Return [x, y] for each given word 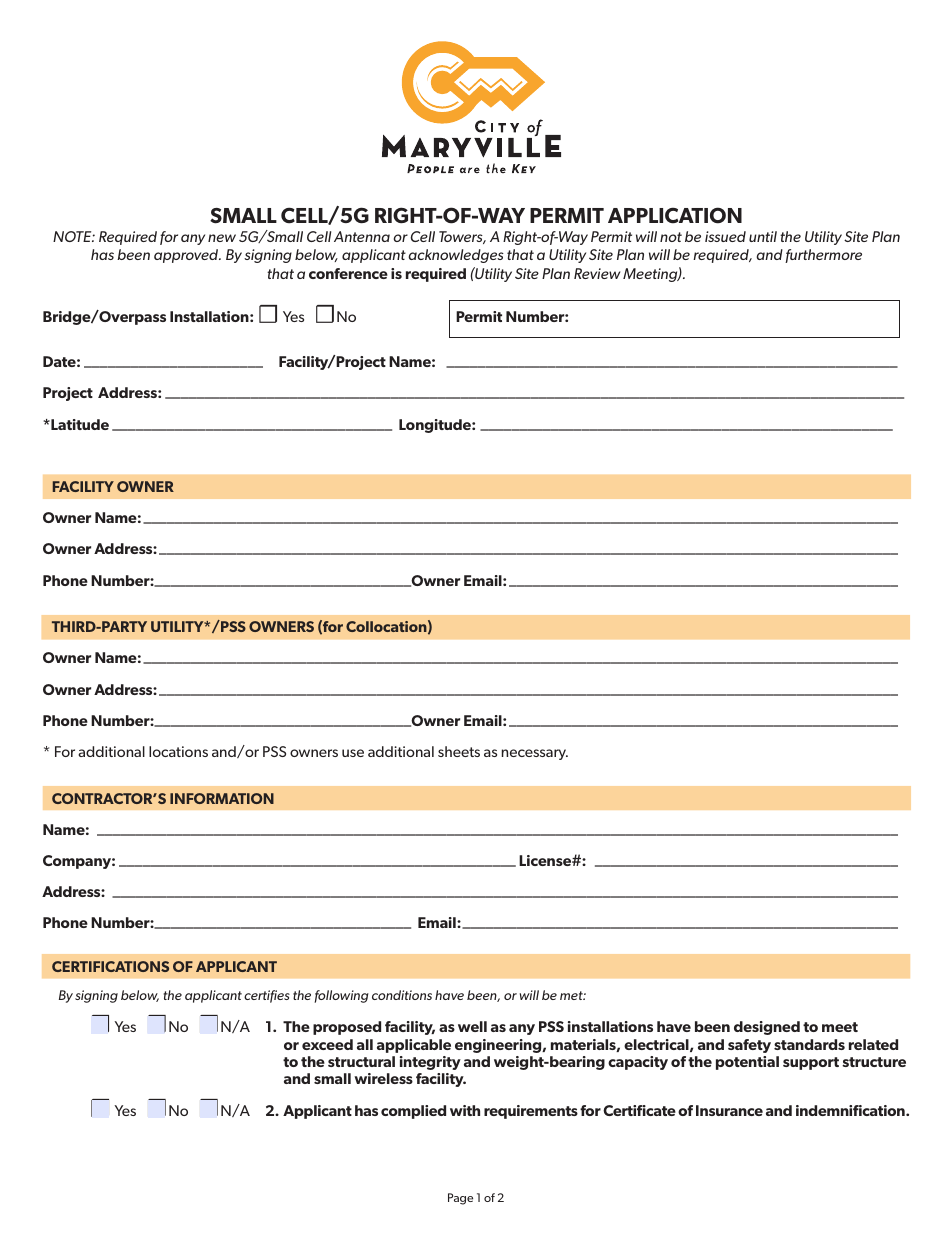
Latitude [79, 424]
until [763, 236]
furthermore [823, 256]
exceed [327, 1044]
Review [597, 273]
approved [187, 256]
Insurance [729, 1110]
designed [767, 1028]
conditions [402, 995]
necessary [535, 754]
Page [460, 1199]
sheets [459, 751]
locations [178, 751]
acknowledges [456, 256]
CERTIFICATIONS [110, 966]
